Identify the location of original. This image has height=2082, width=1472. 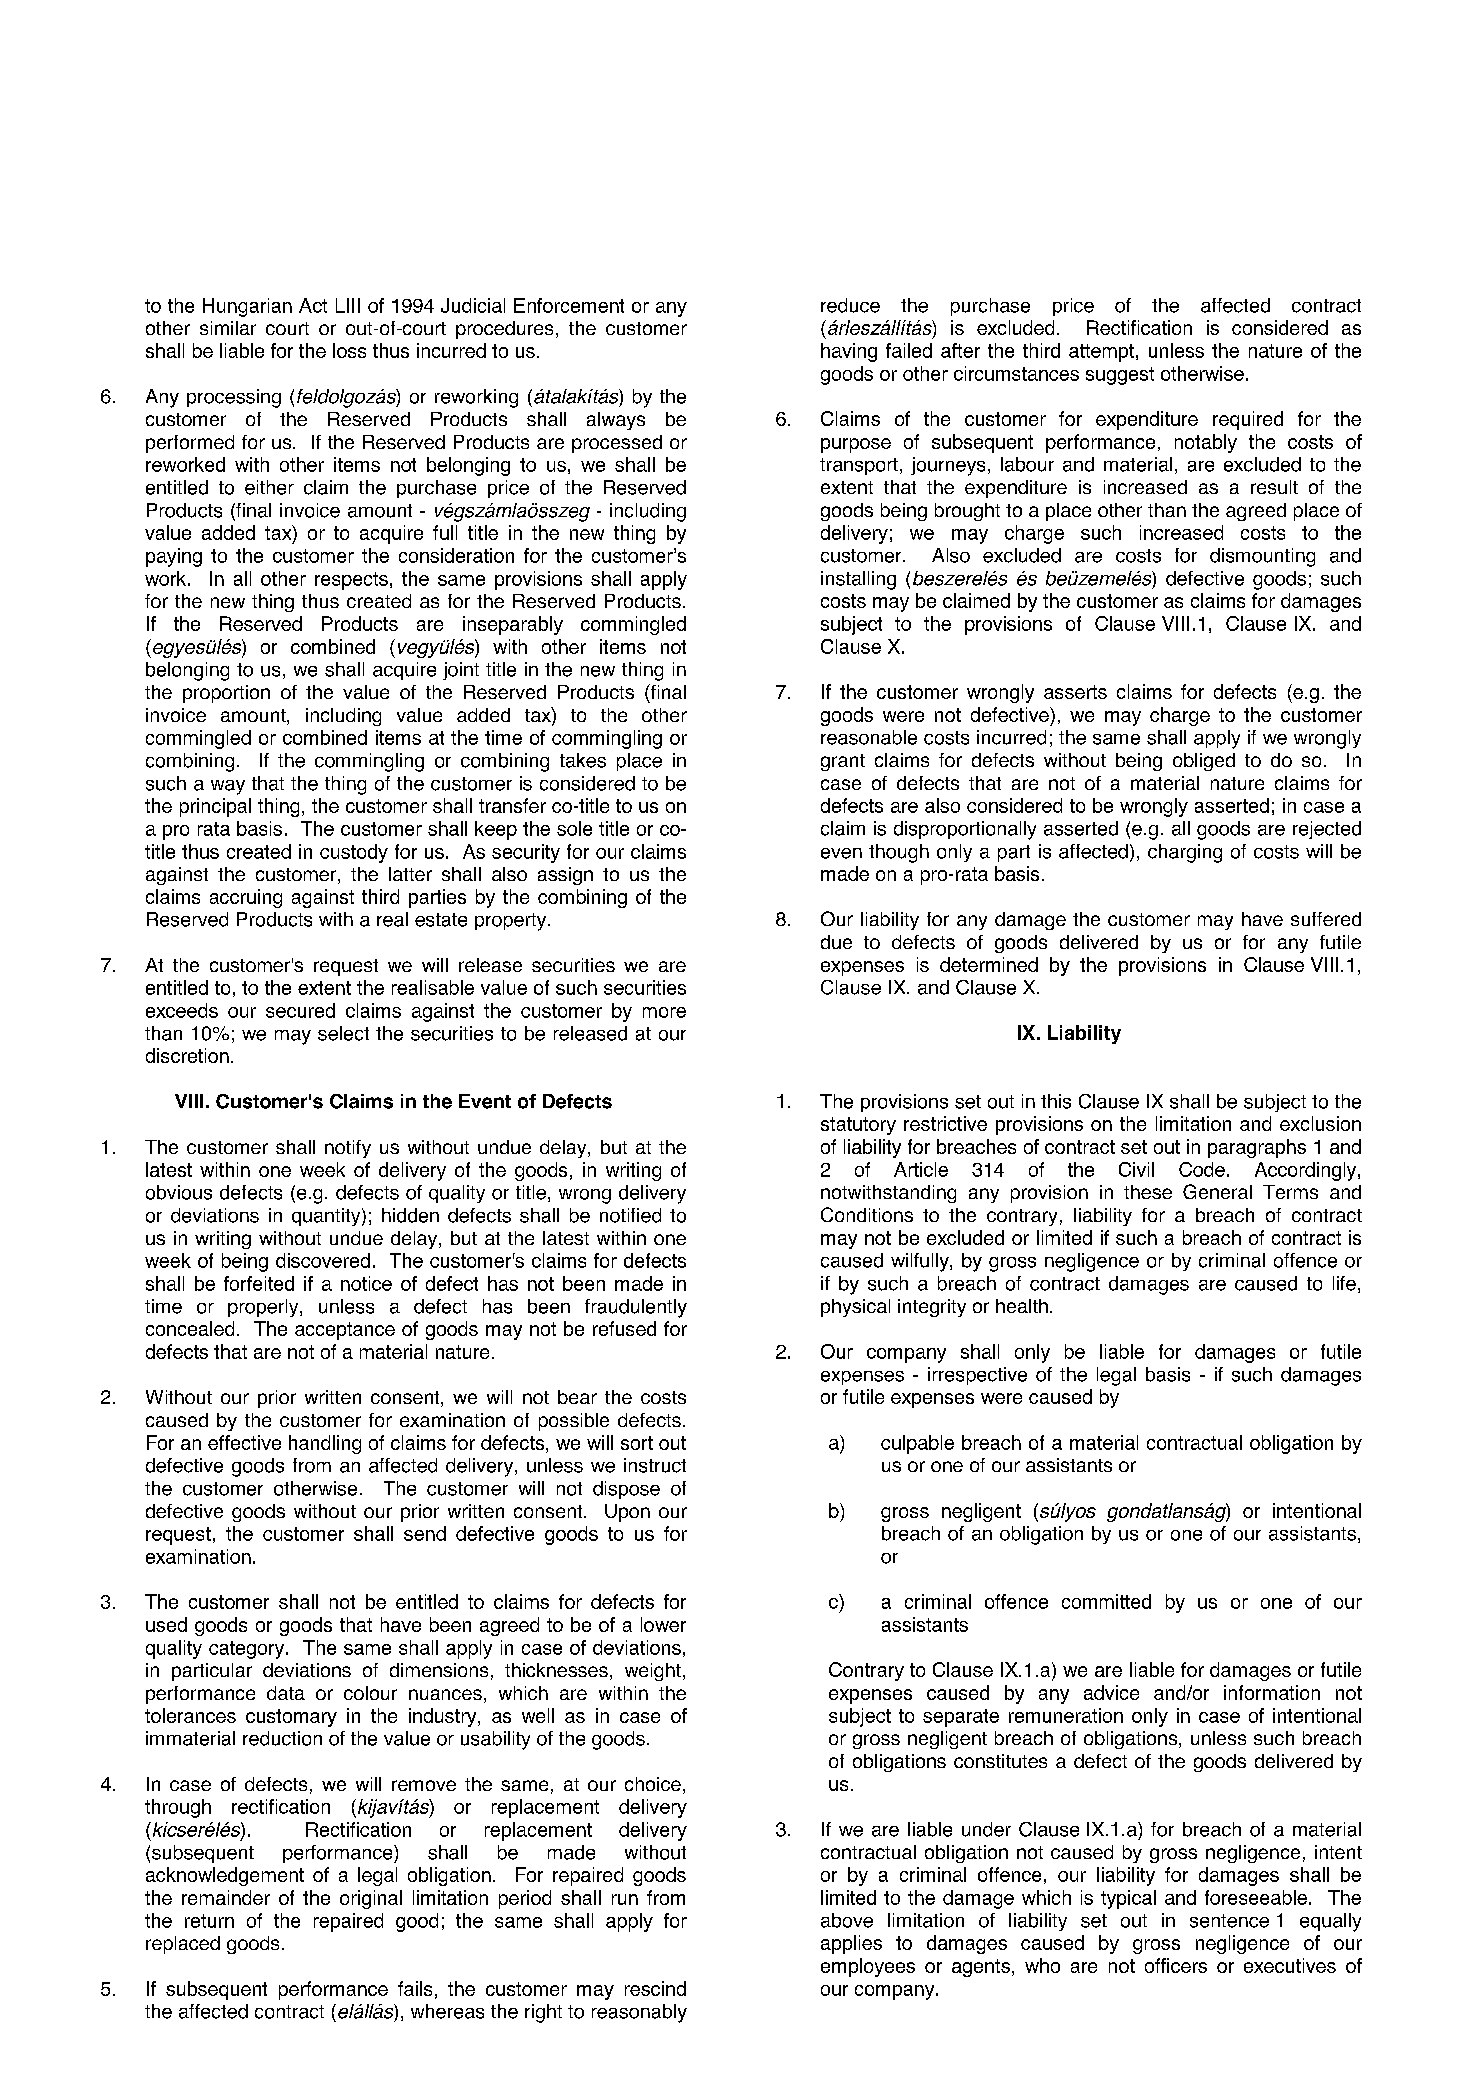
(371, 1899).
